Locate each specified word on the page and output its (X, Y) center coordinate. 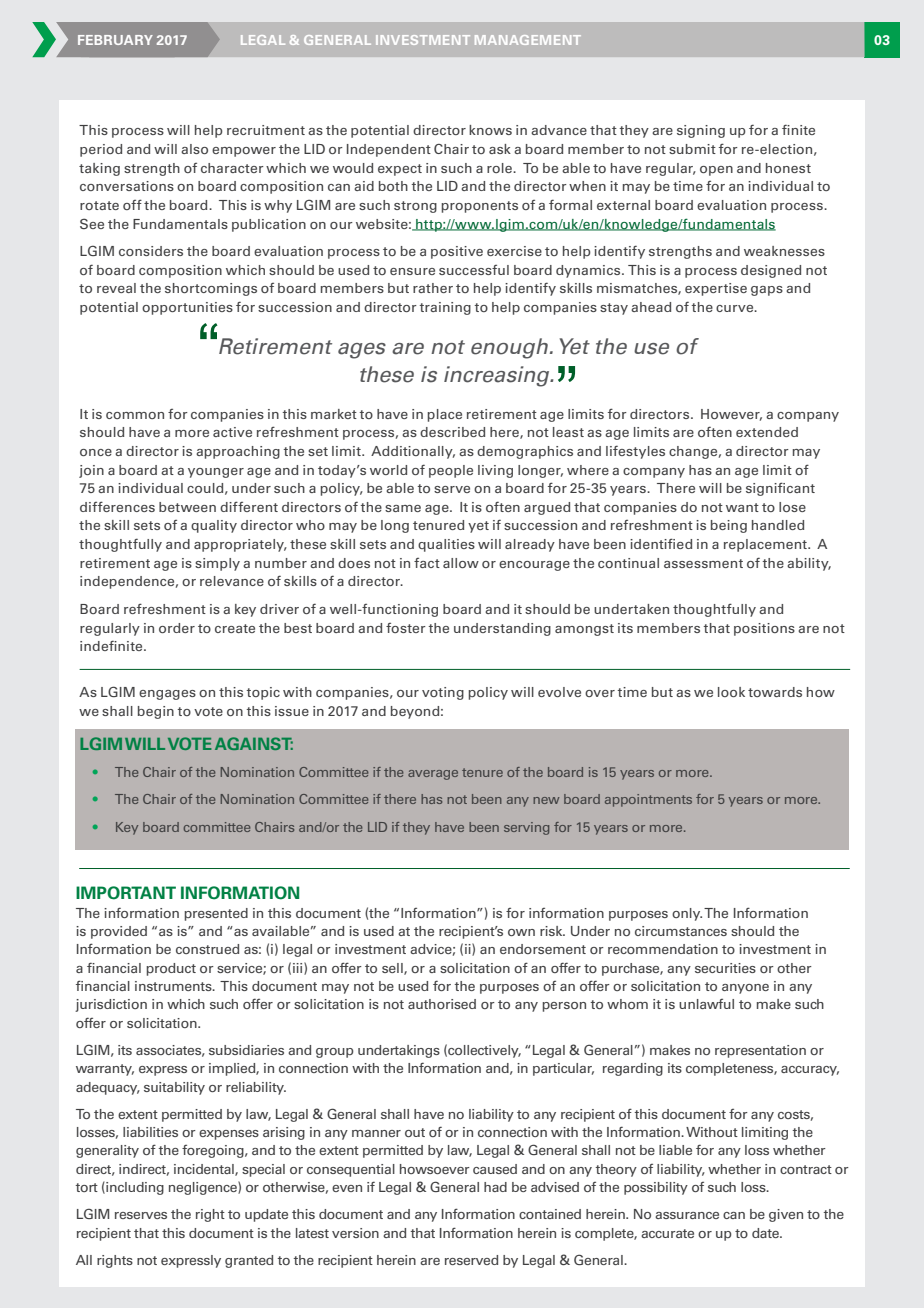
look (731, 692)
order (177, 628)
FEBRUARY (115, 40)
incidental (205, 1170)
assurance (687, 1215)
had (495, 1187)
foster (406, 628)
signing (701, 131)
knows (490, 130)
